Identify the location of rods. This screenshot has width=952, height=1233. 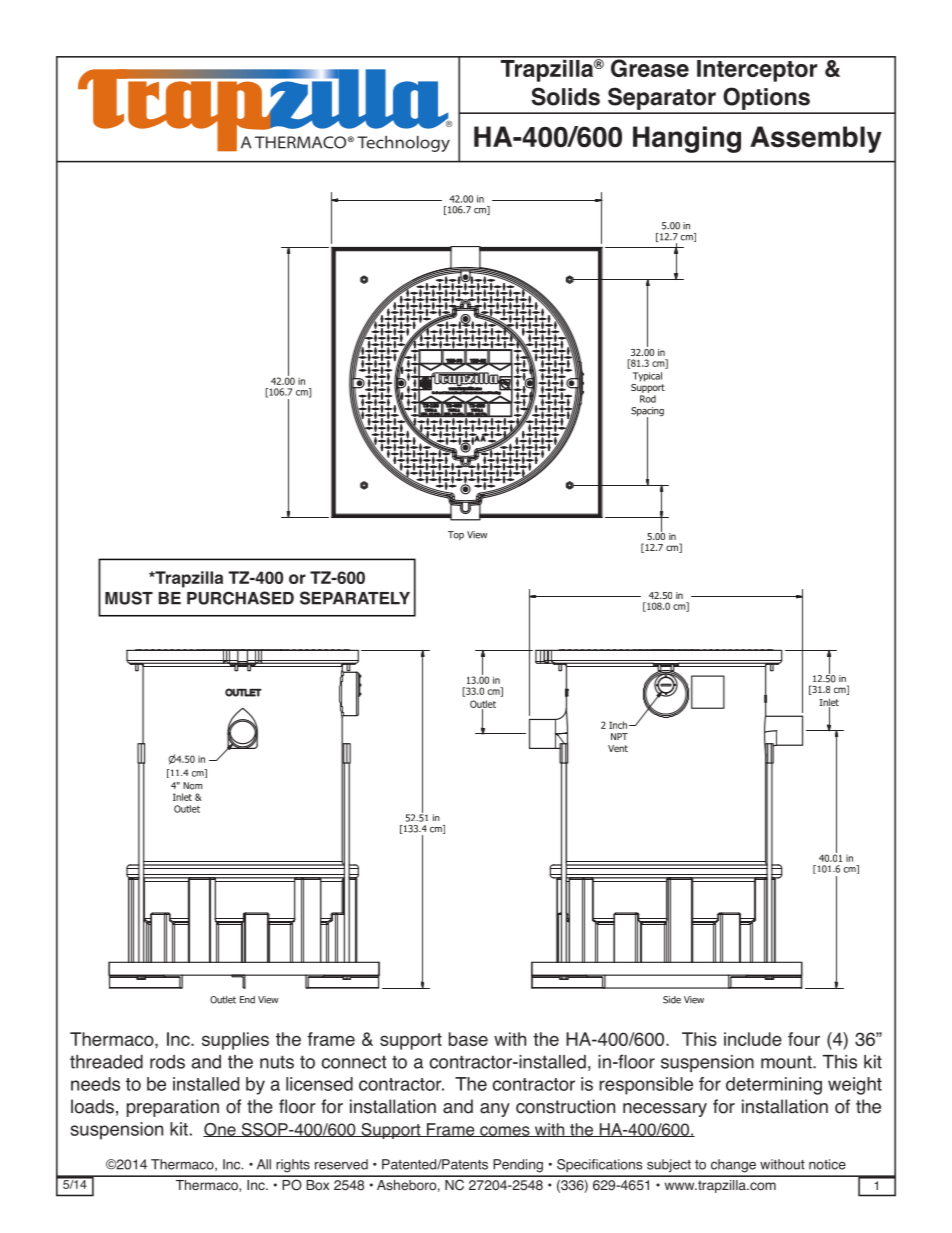
(167, 1062).
